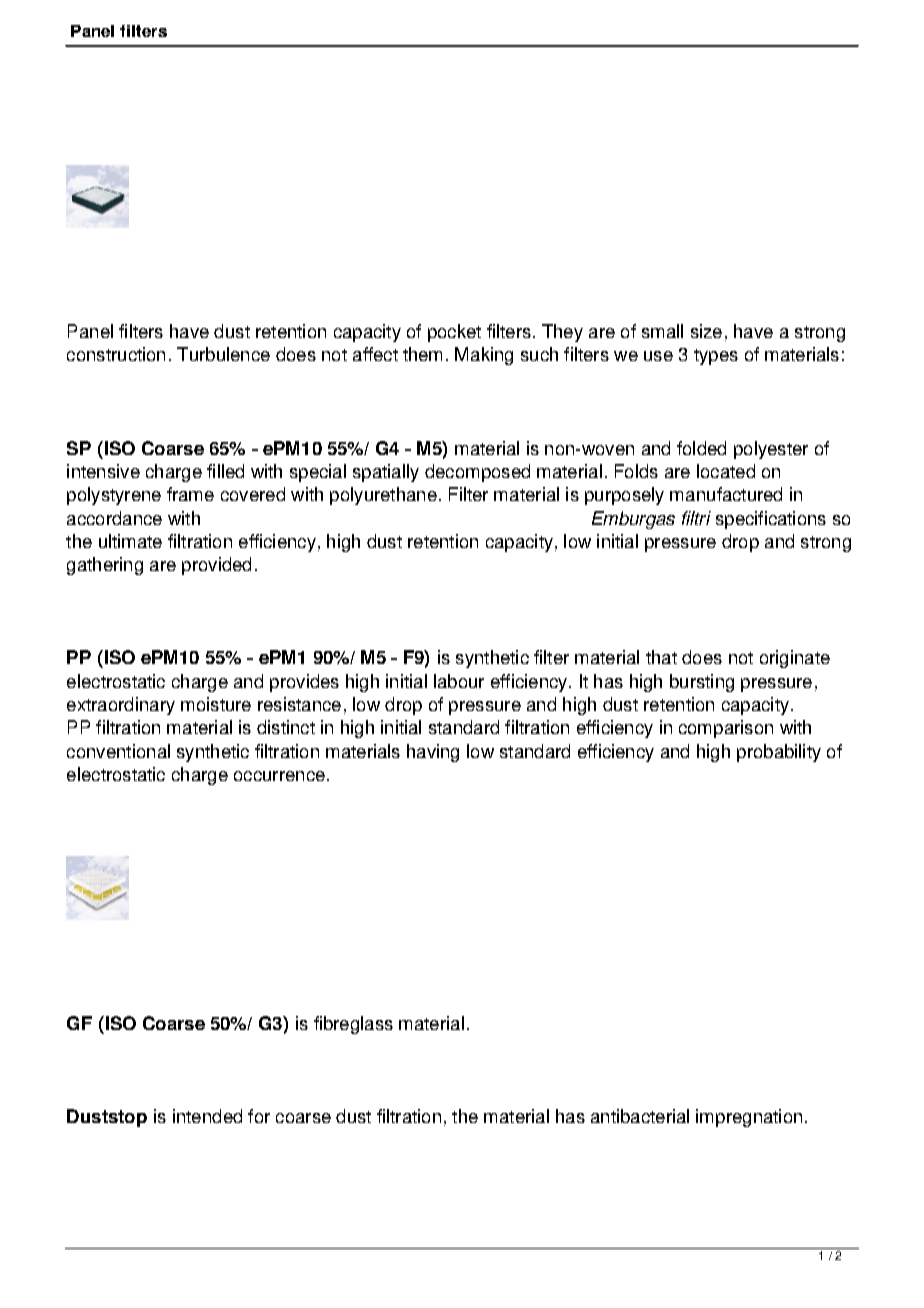 Image resolution: width=924 pixels, height=1308 pixels. I want to click on occurrence, so click(279, 776).
